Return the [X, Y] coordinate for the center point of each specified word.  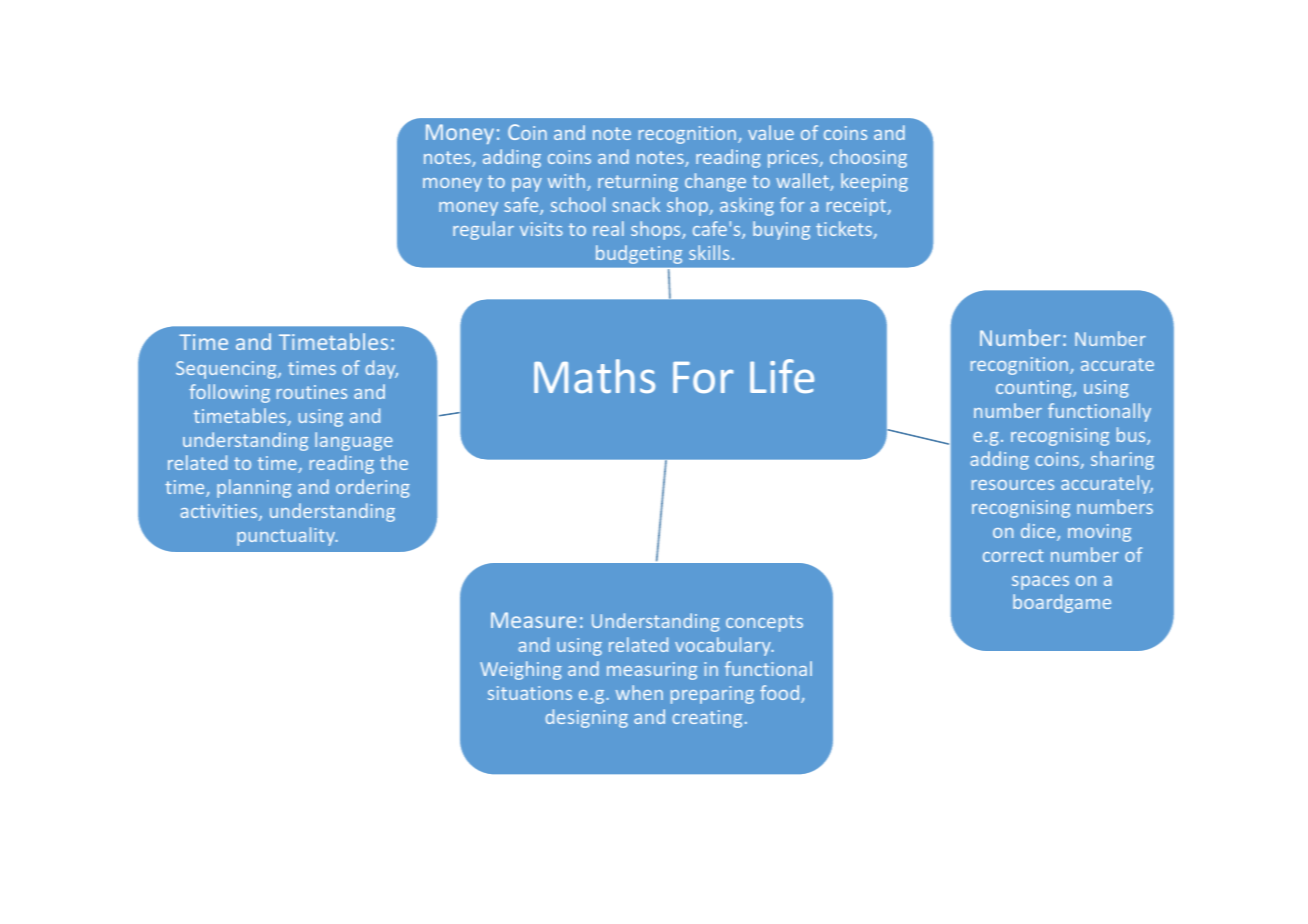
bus [1132, 436]
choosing [868, 158]
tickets [845, 230]
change [715, 182]
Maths [594, 376]
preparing [712, 695]
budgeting [639, 254]
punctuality [287, 536]
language [354, 441]
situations [530, 693]
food [781, 694]
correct [1013, 555]
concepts [764, 623]
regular [483, 230]
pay [527, 185]
